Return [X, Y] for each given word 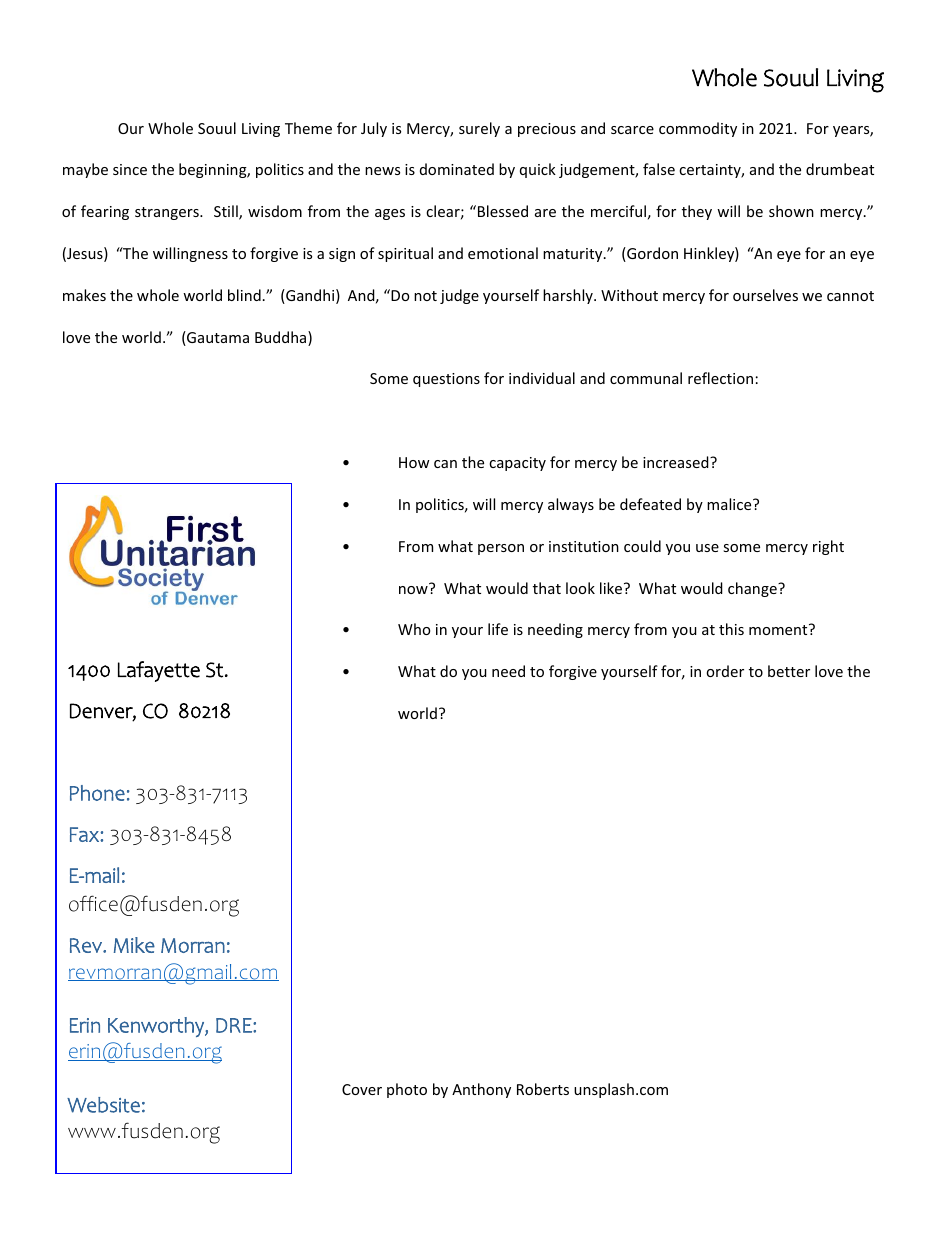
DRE [235, 1025]
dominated [457, 169]
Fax [85, 834]
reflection [720, 378]
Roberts [543, 1089]
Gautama [217, 338]
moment [779, 629]
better [789, 671]
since [130, 169]
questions [446, 380]
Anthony [481, 1090]
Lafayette [159, 671]
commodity [698, 129]
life [498, 629]
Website [103, 1105]
